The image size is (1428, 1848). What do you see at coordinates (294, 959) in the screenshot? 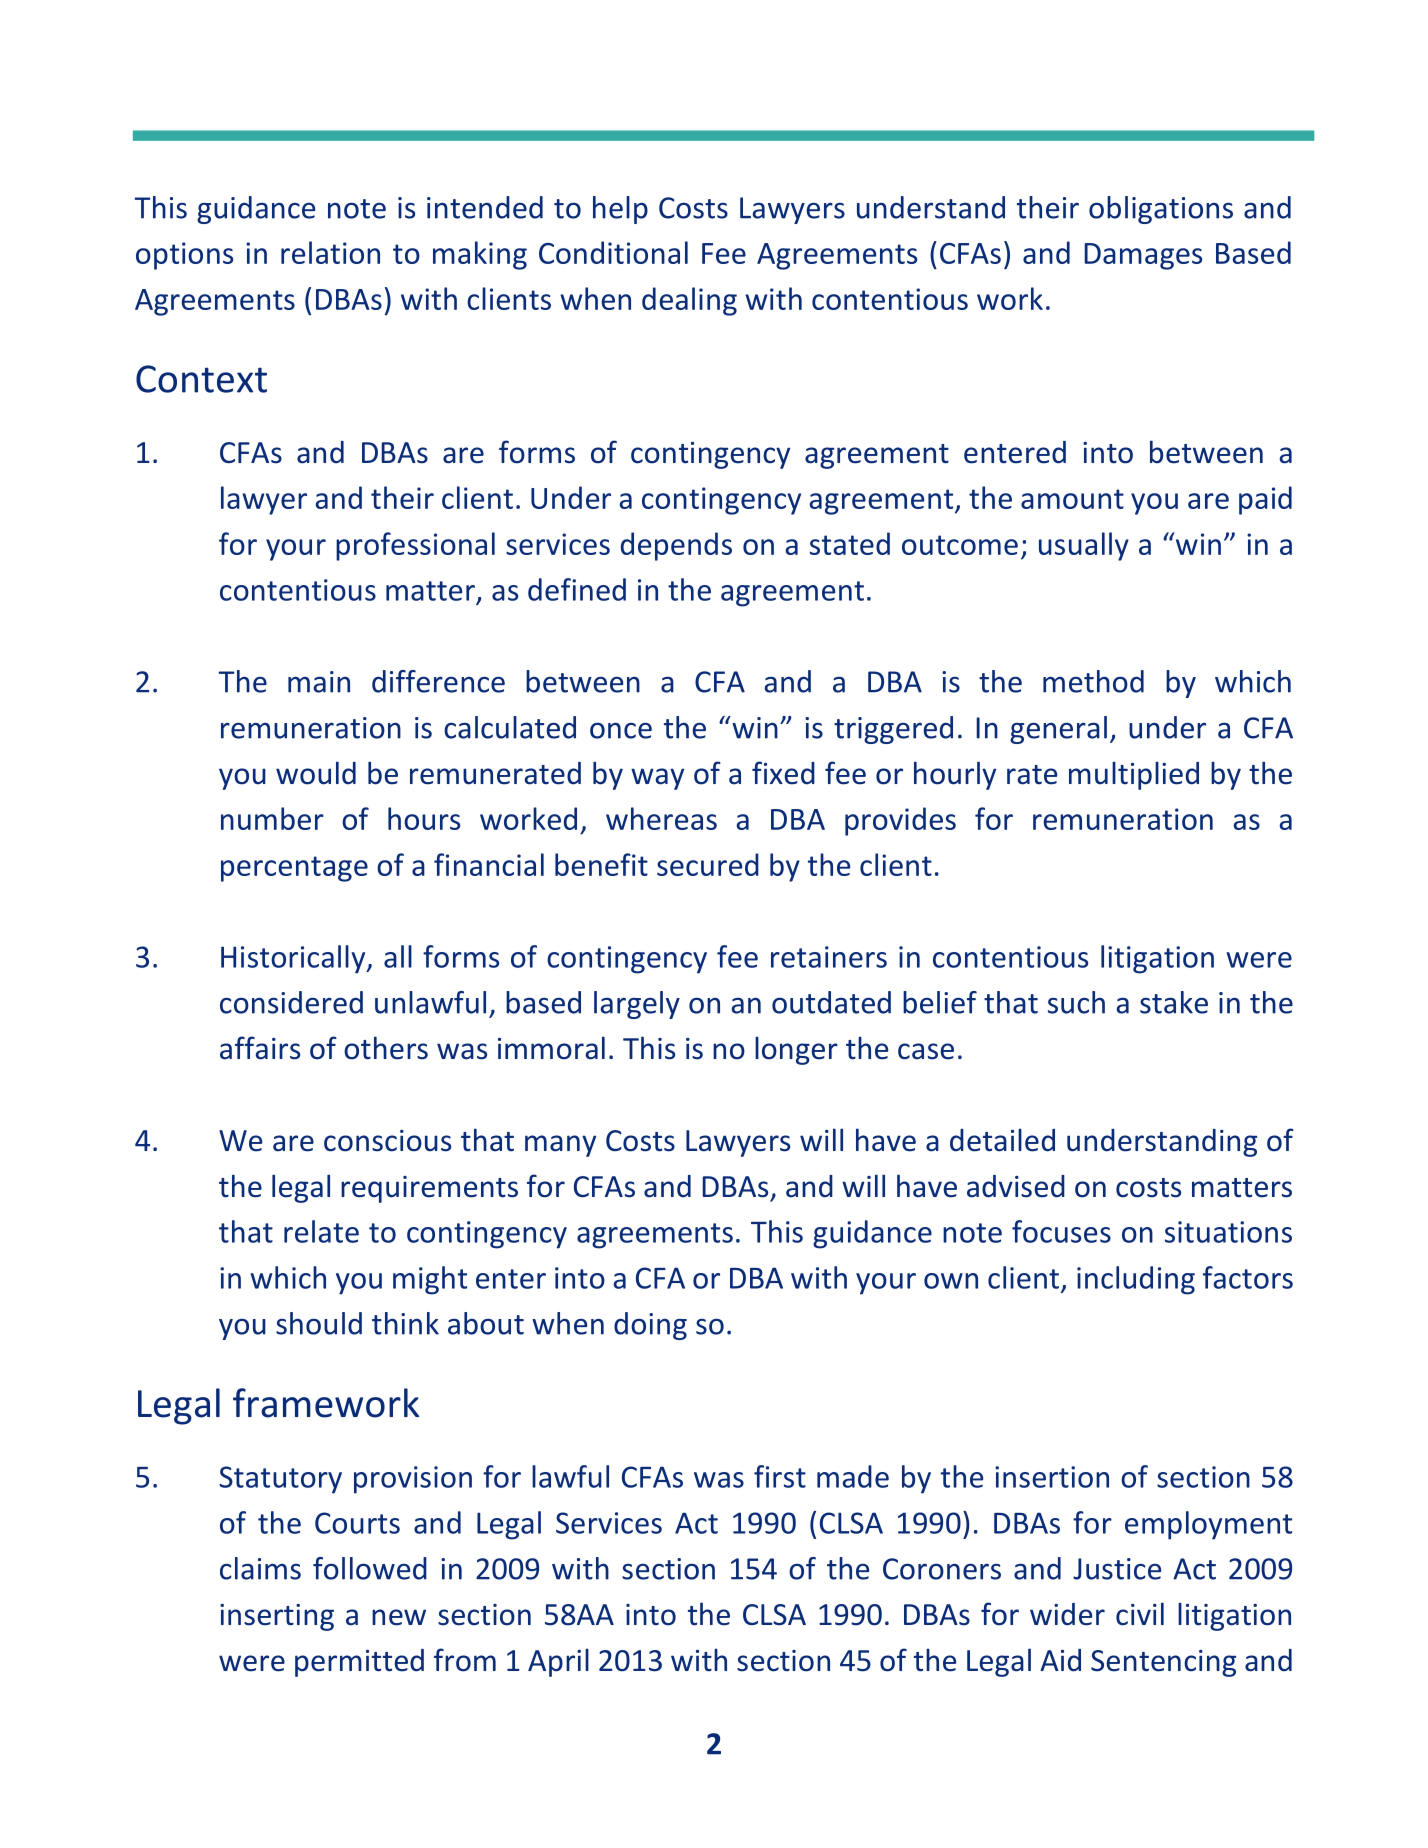
I see `Historically` at bounding box center [294, 959].
